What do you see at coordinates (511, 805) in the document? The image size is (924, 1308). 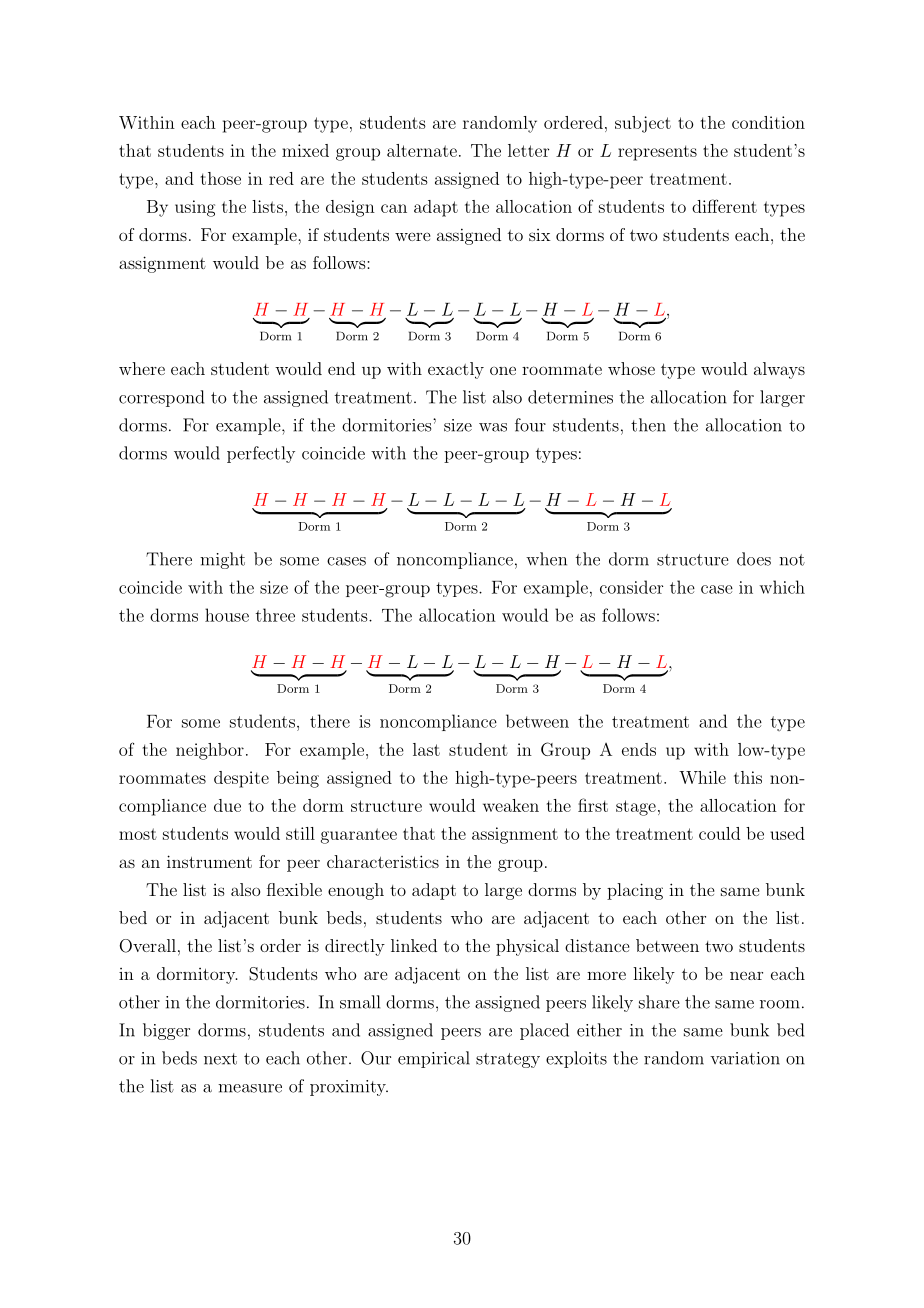 I see `weaken` at bounding box center [511, 805].
